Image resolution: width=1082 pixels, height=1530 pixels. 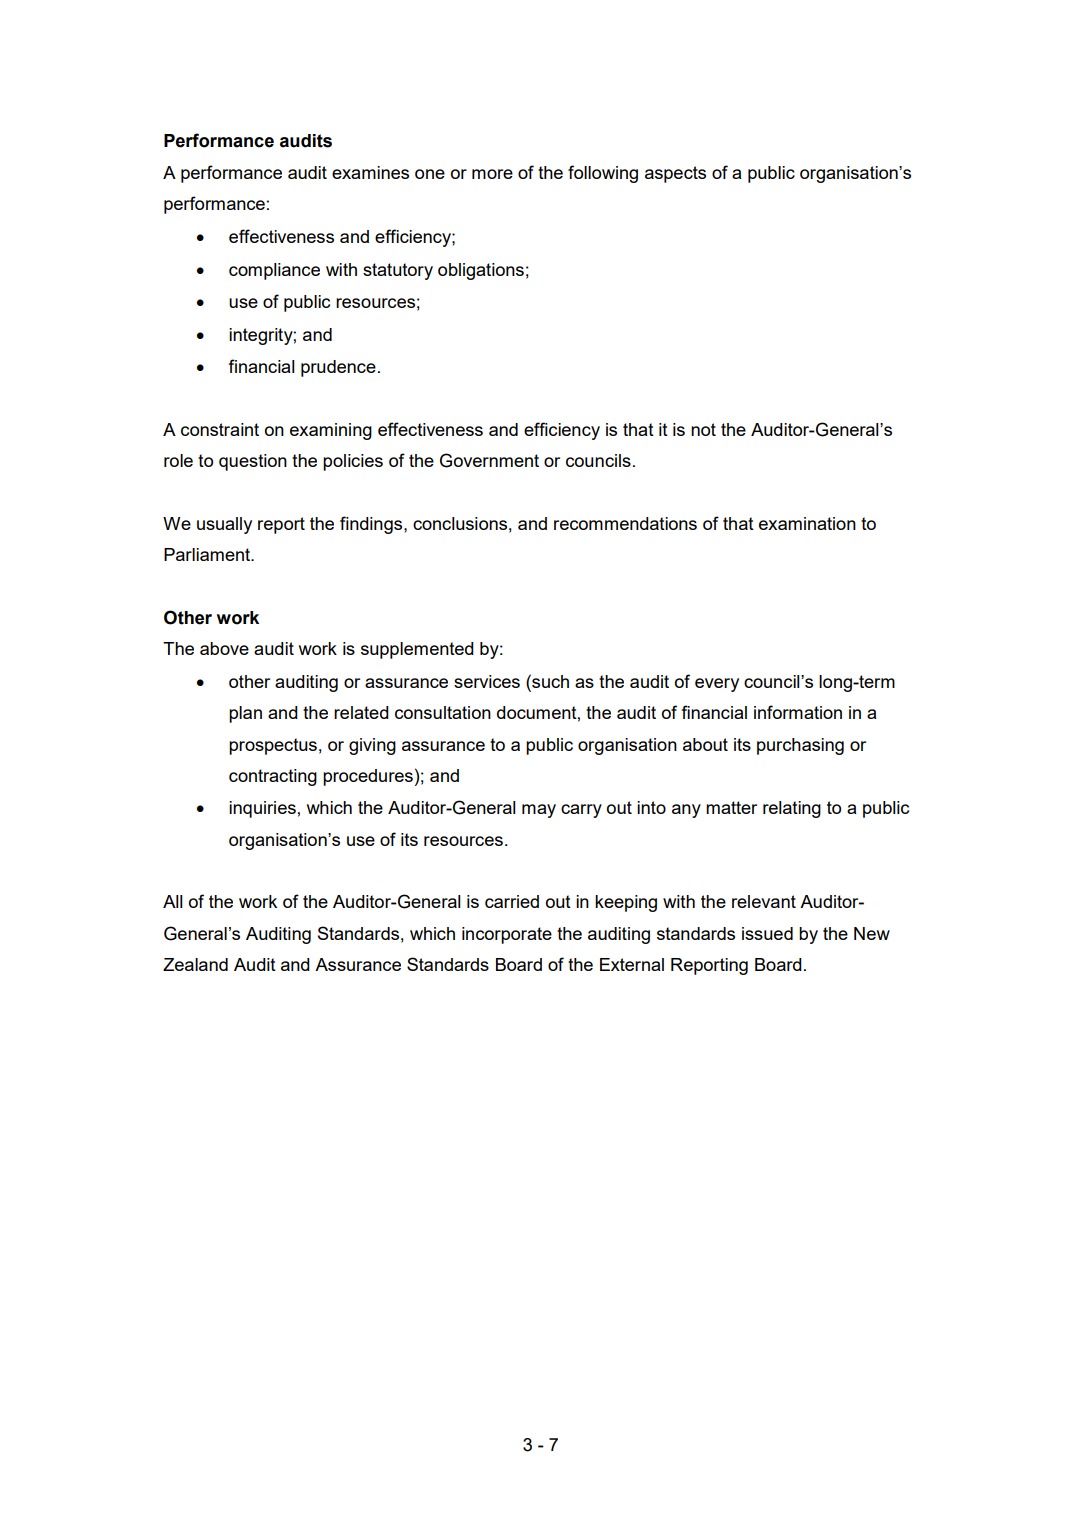 I want to click on examination, so click(x=807, y=523).
